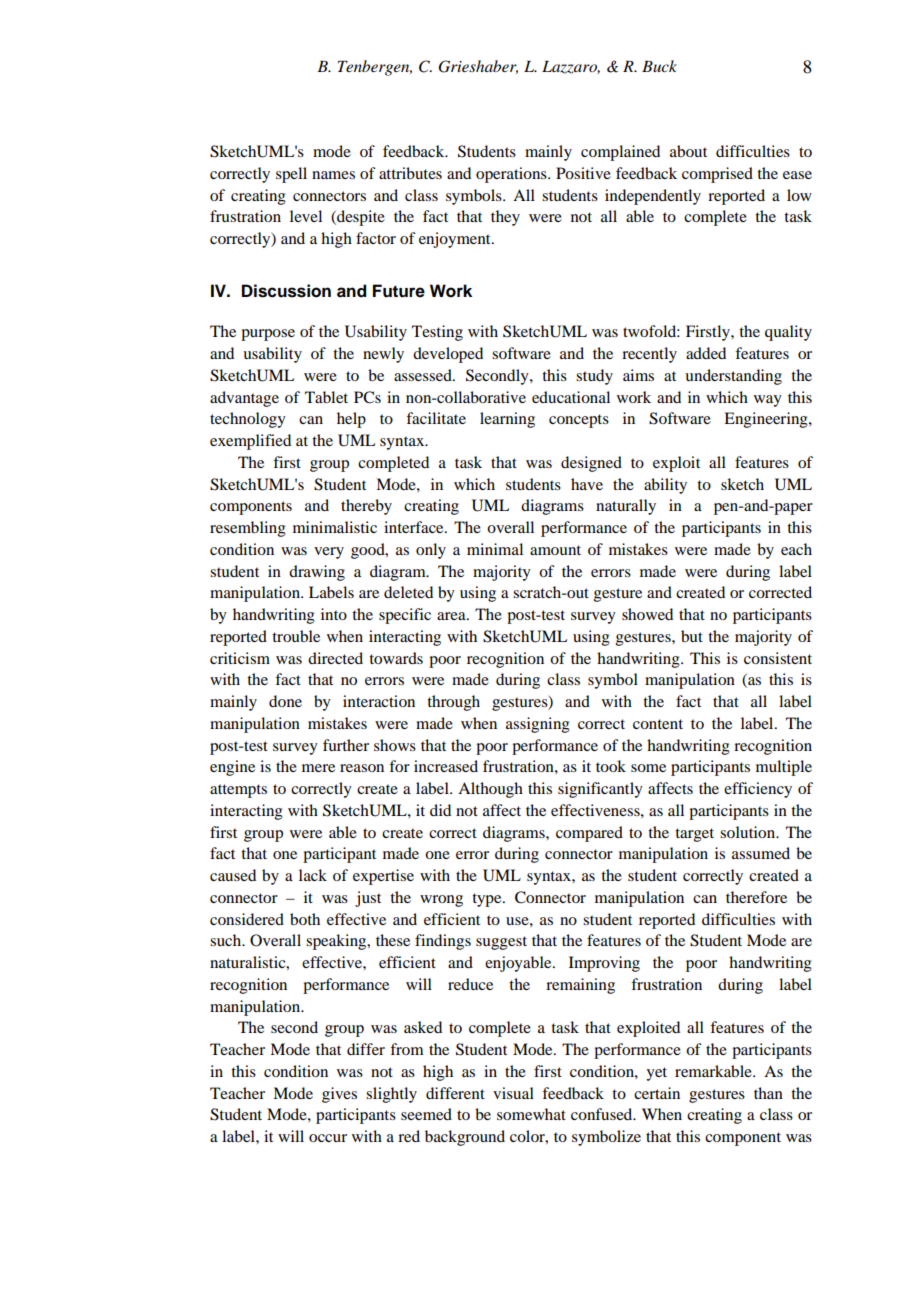  I want to click on about, so click(688, 151).
